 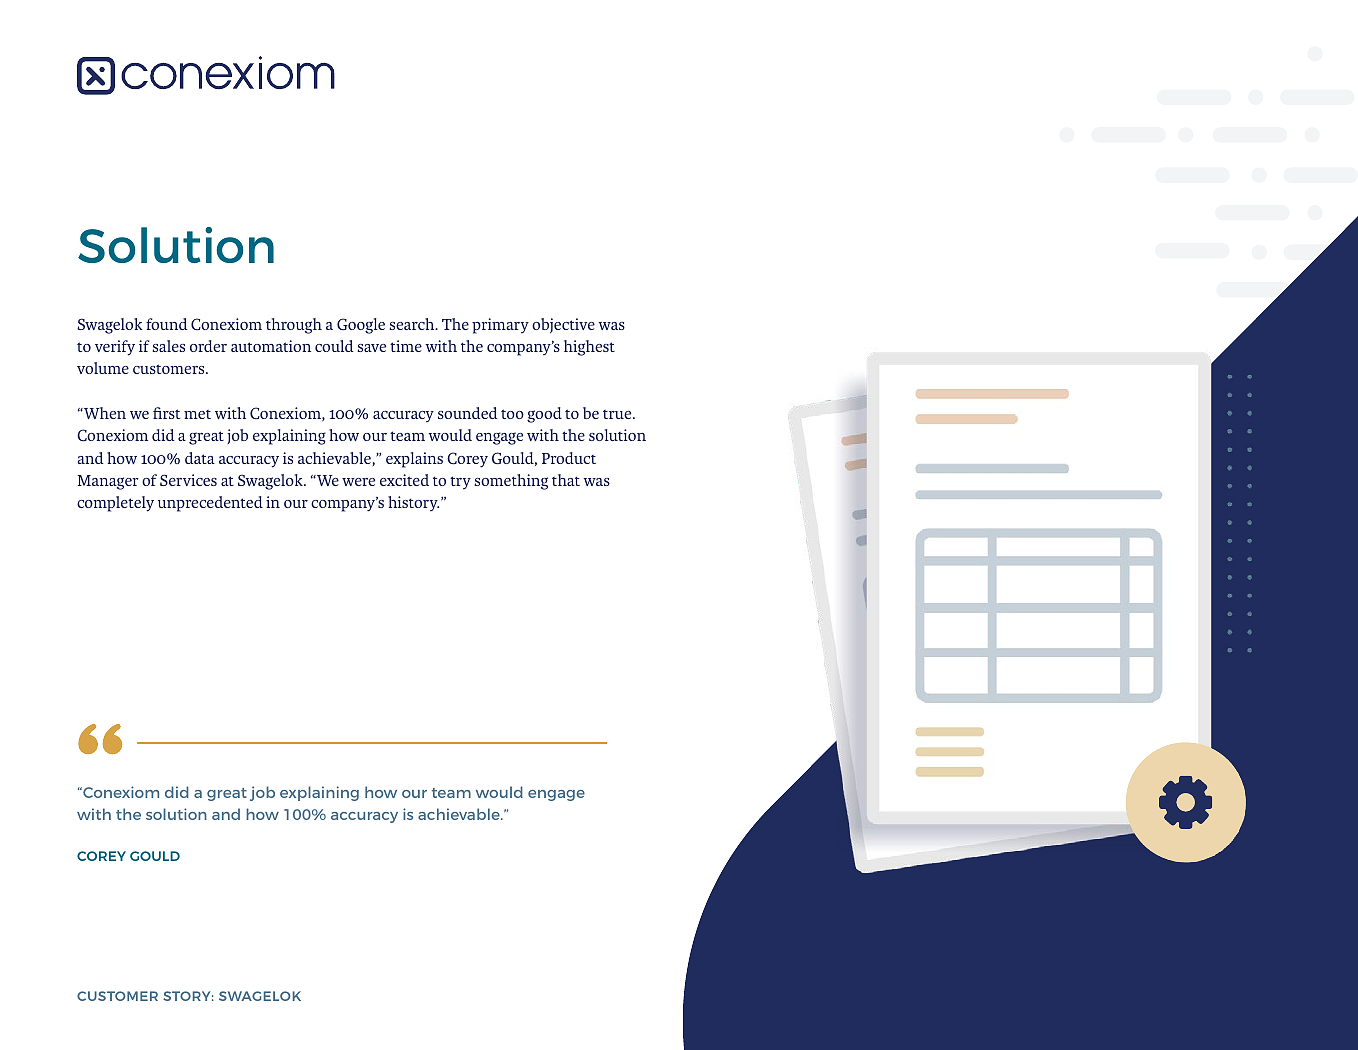 What do you see at coordinates (361, 326) in the screenshot?
I see `Google` at bounding box center [361, 326].
